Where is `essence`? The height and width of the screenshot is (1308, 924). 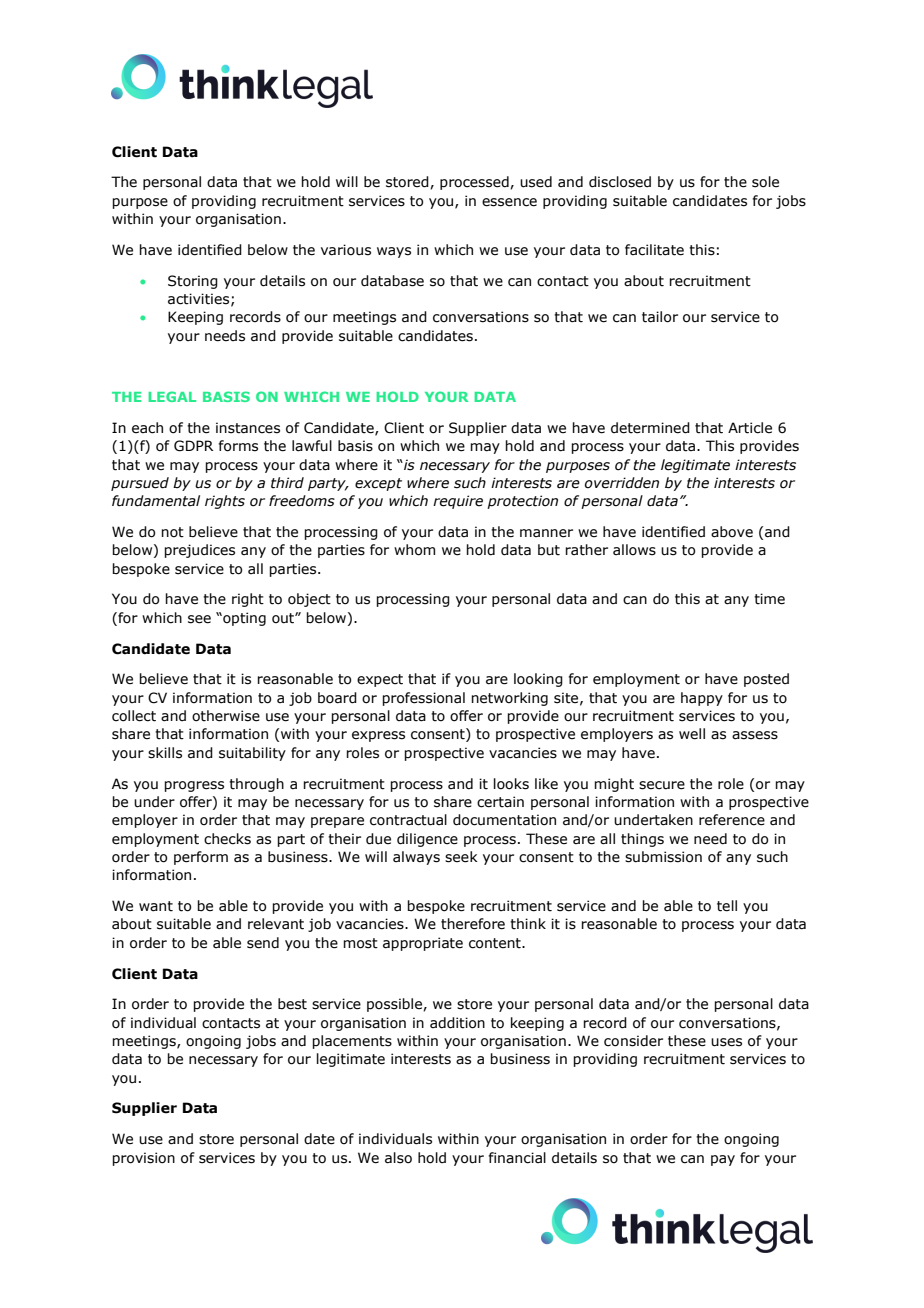
essence is located at coordinates (509, 202).
